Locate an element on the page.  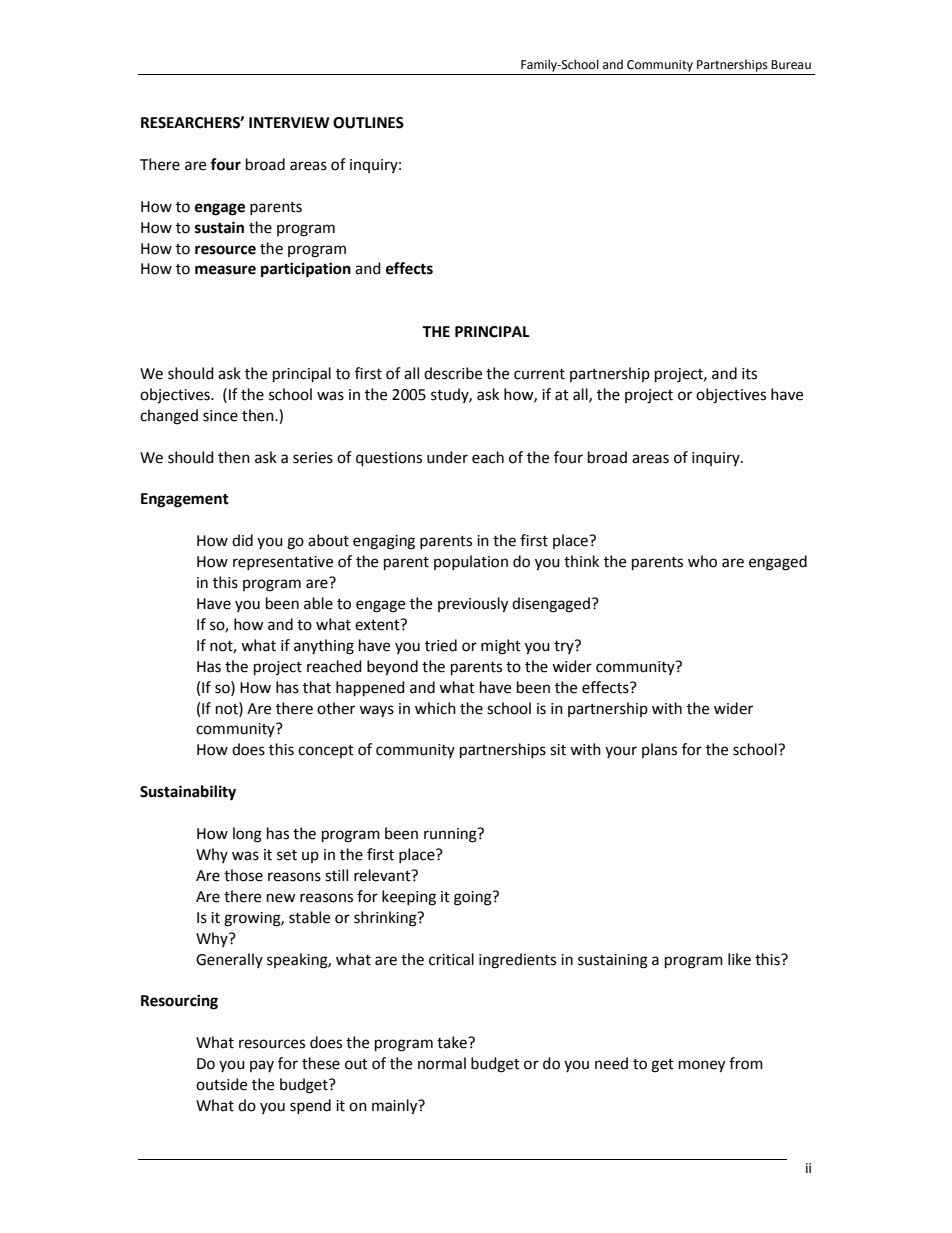
INTERVIEW is located at coordinates (289, 122).
